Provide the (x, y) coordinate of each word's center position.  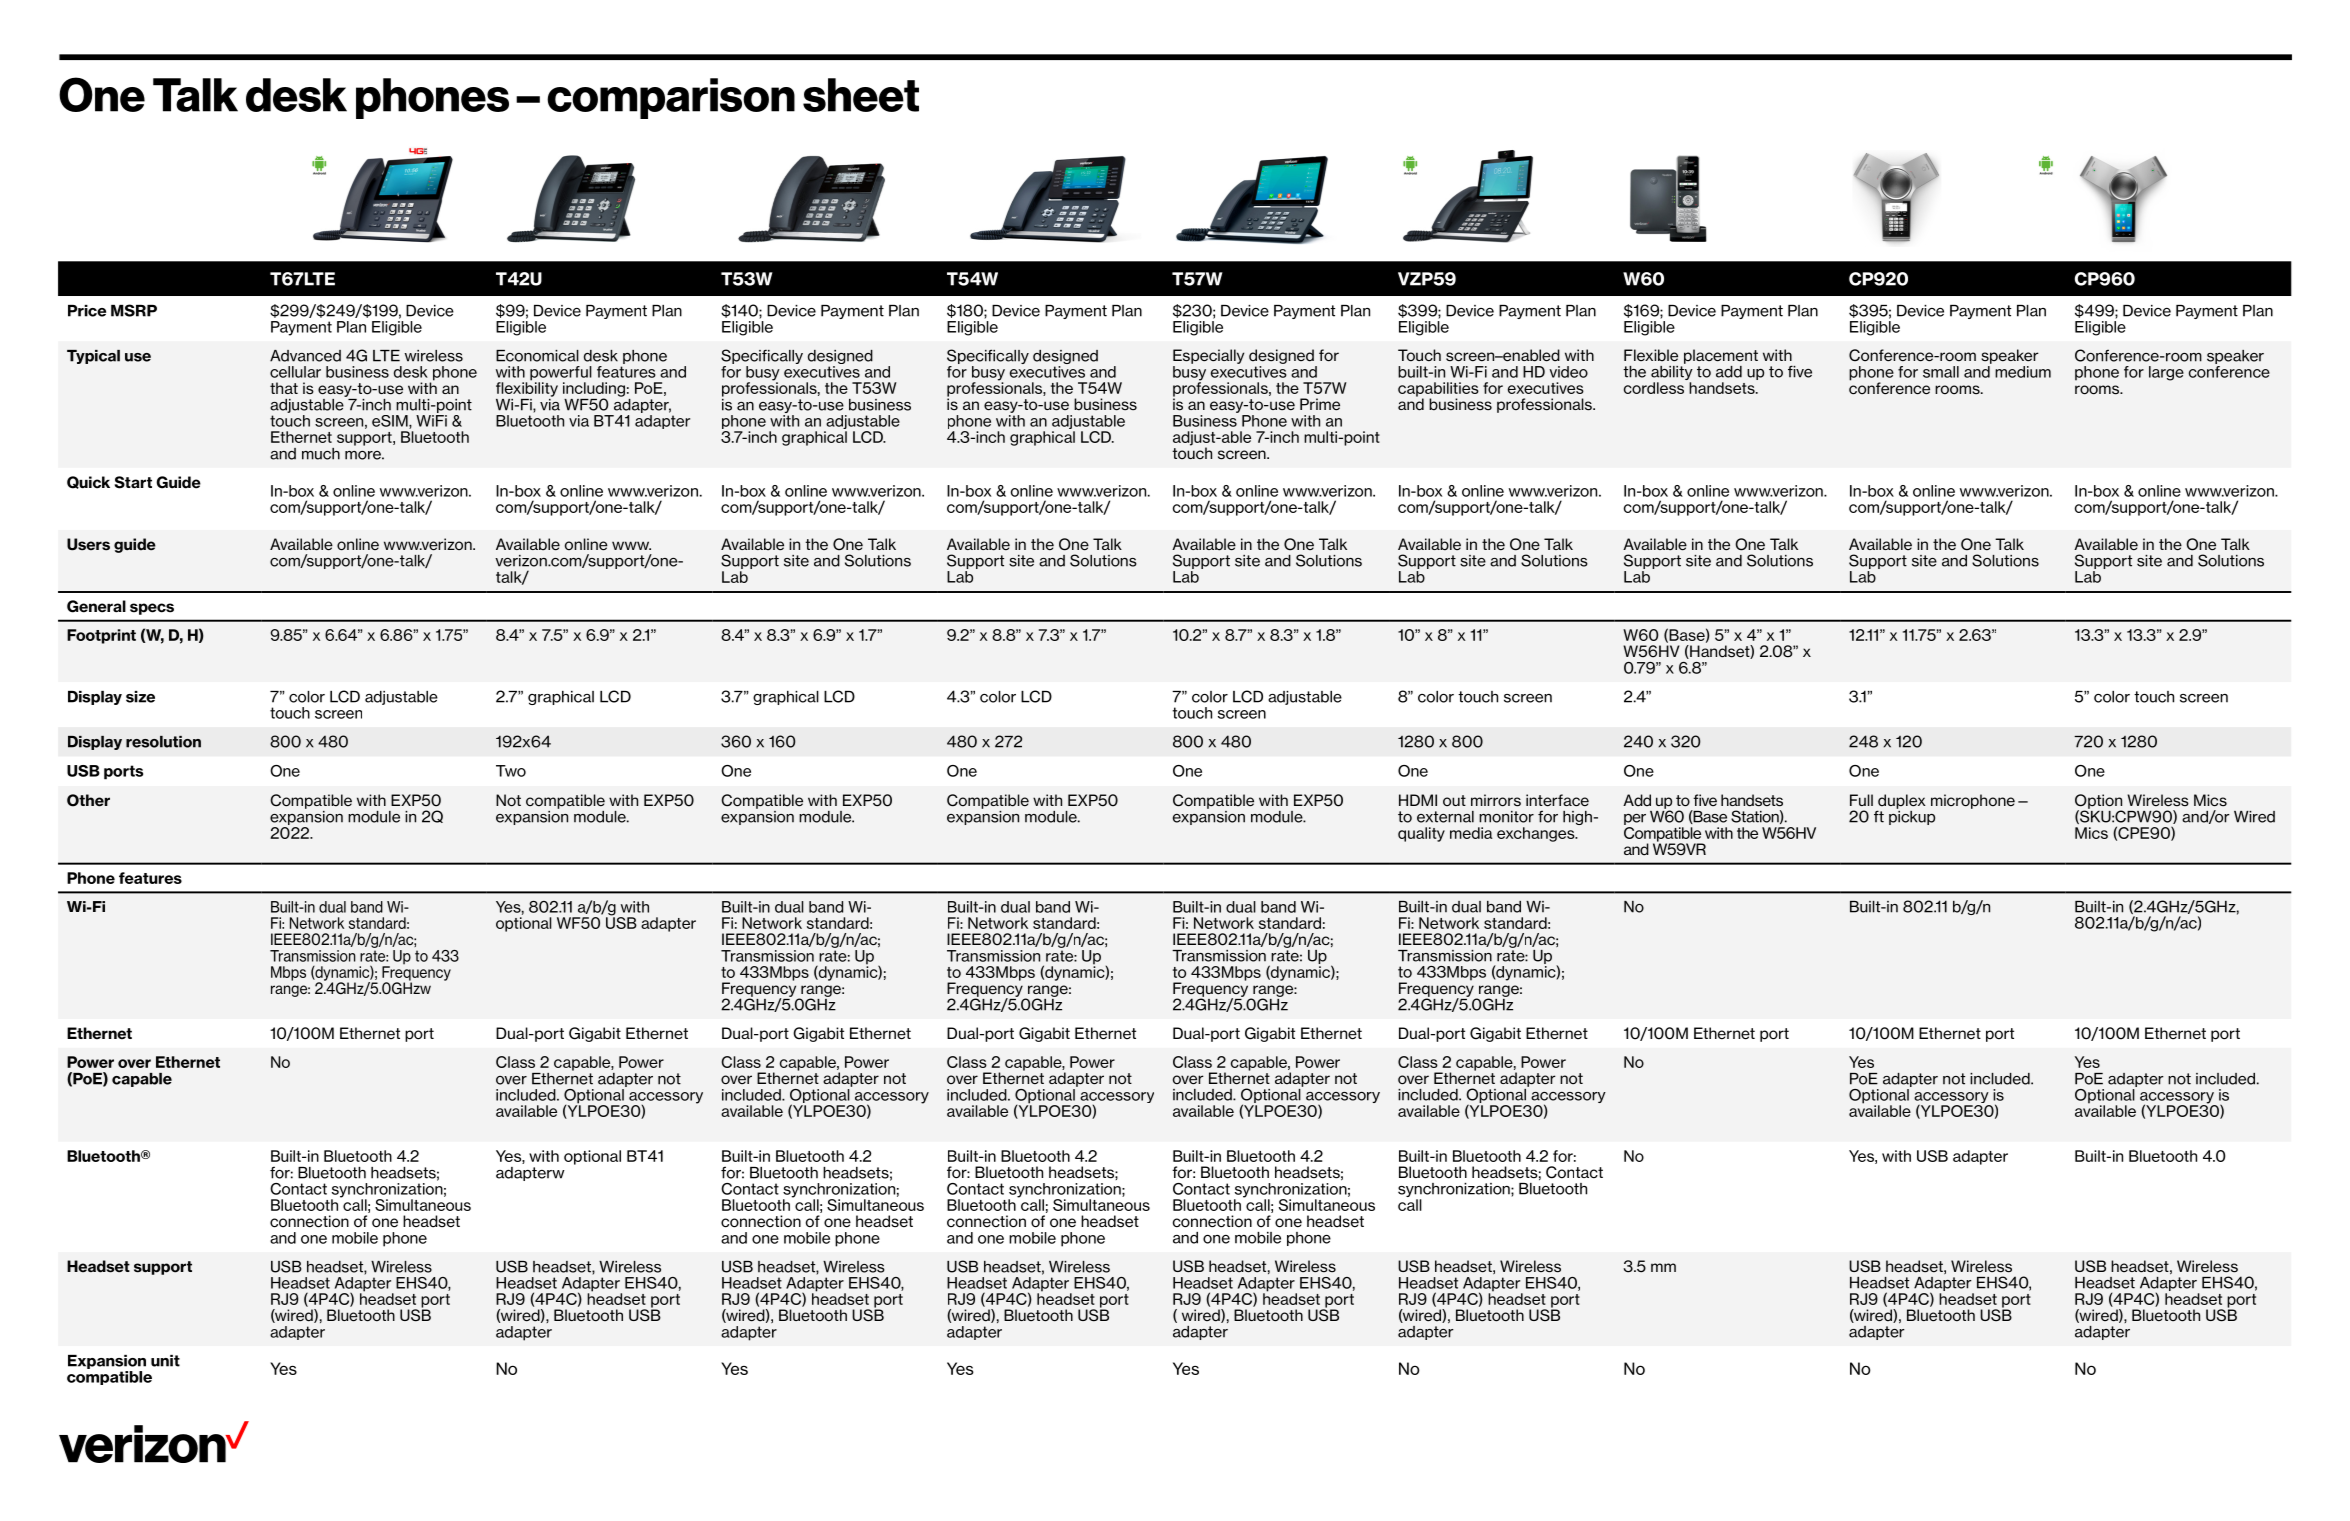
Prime (1320, 404)
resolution (163, 742)
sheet (861, 95)
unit (165, 1361)
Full (1861, 800)
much (321, 454)
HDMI (1418, 800)
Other (88, 800)
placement (1721, 356)
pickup (1912, 816)
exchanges (1537, 834)
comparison (671, 98)
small (1941, 372)
